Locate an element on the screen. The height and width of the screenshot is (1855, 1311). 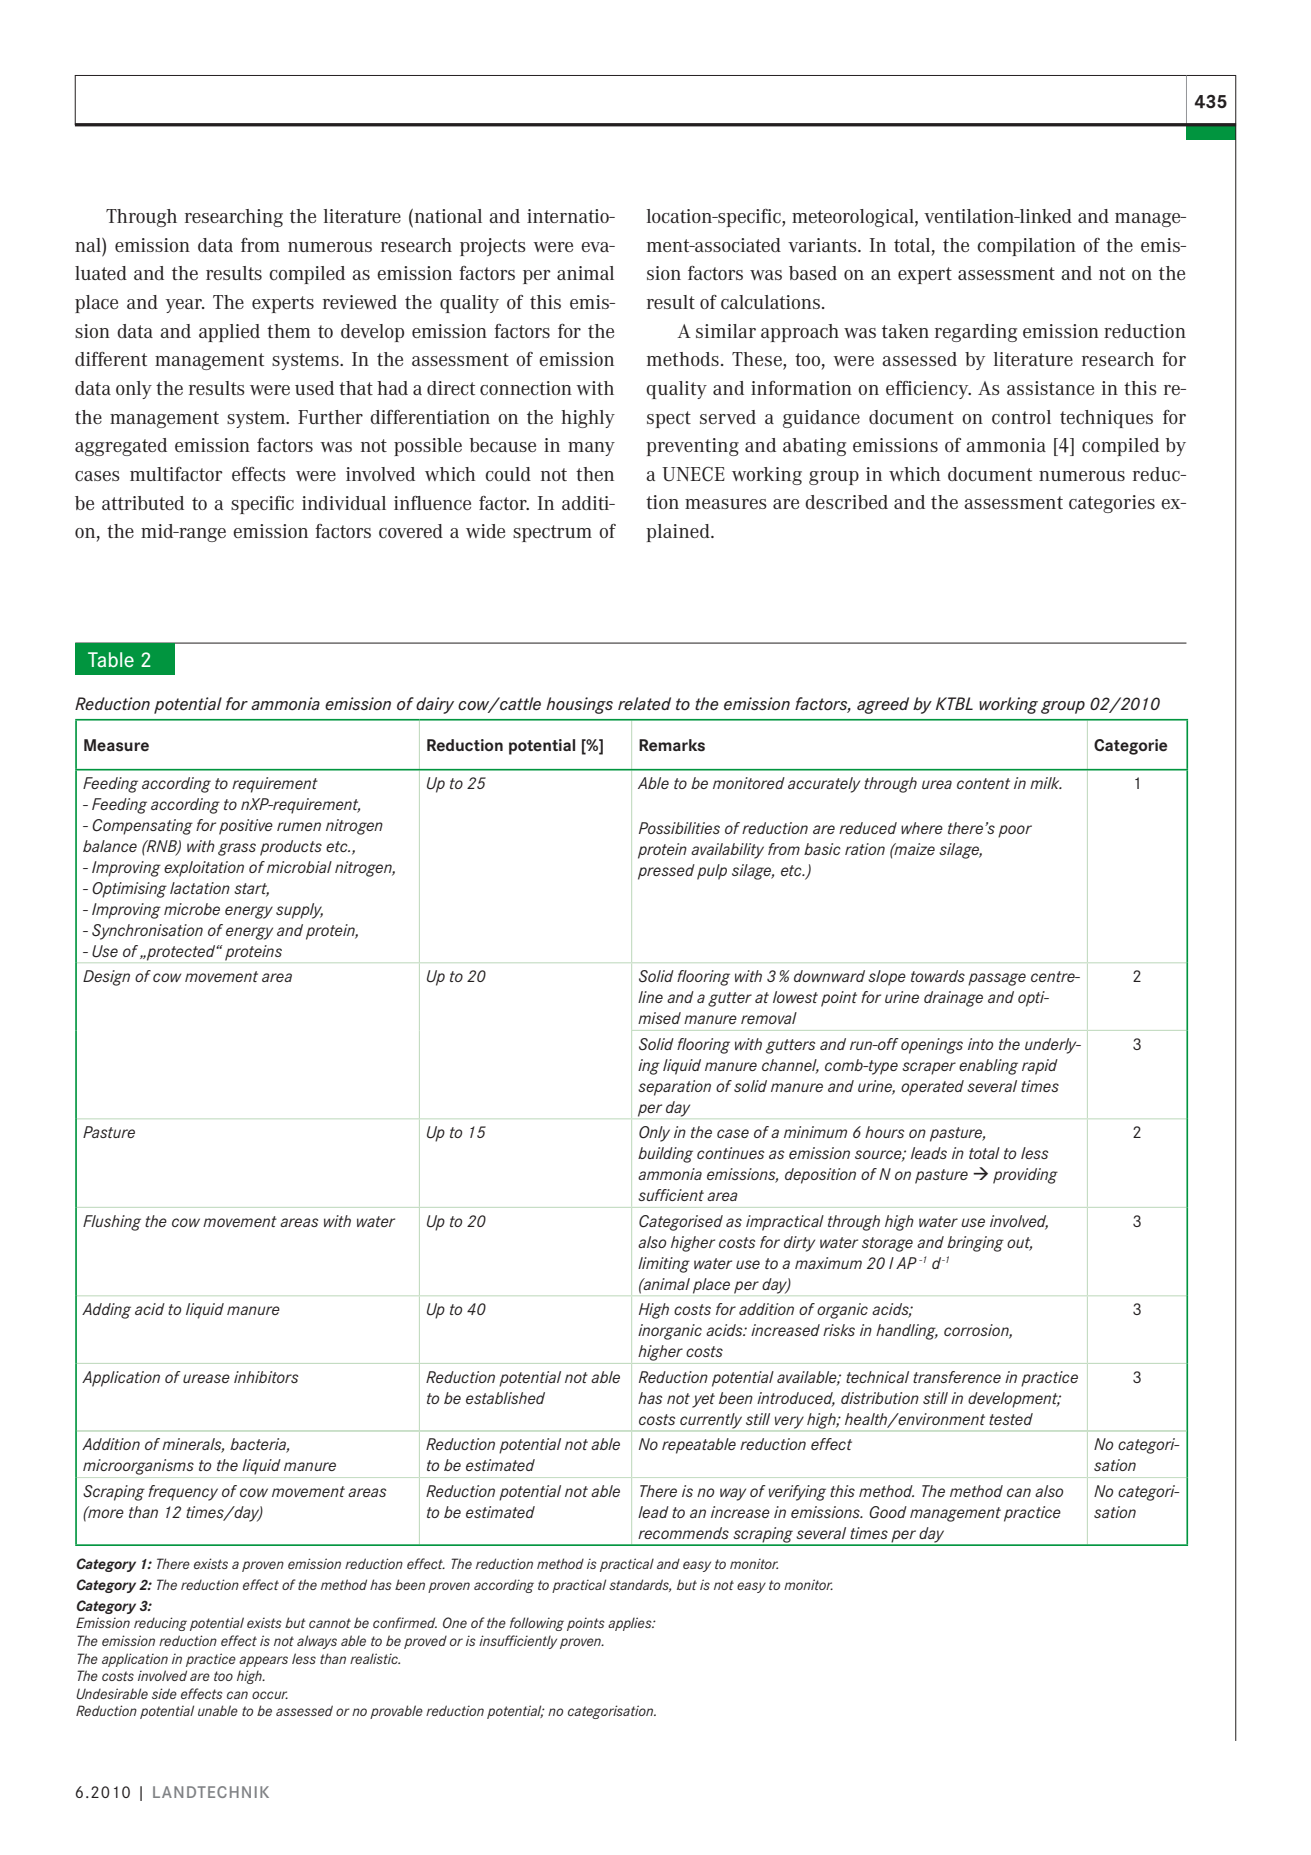
protected is located at coordinates (181, 953).
